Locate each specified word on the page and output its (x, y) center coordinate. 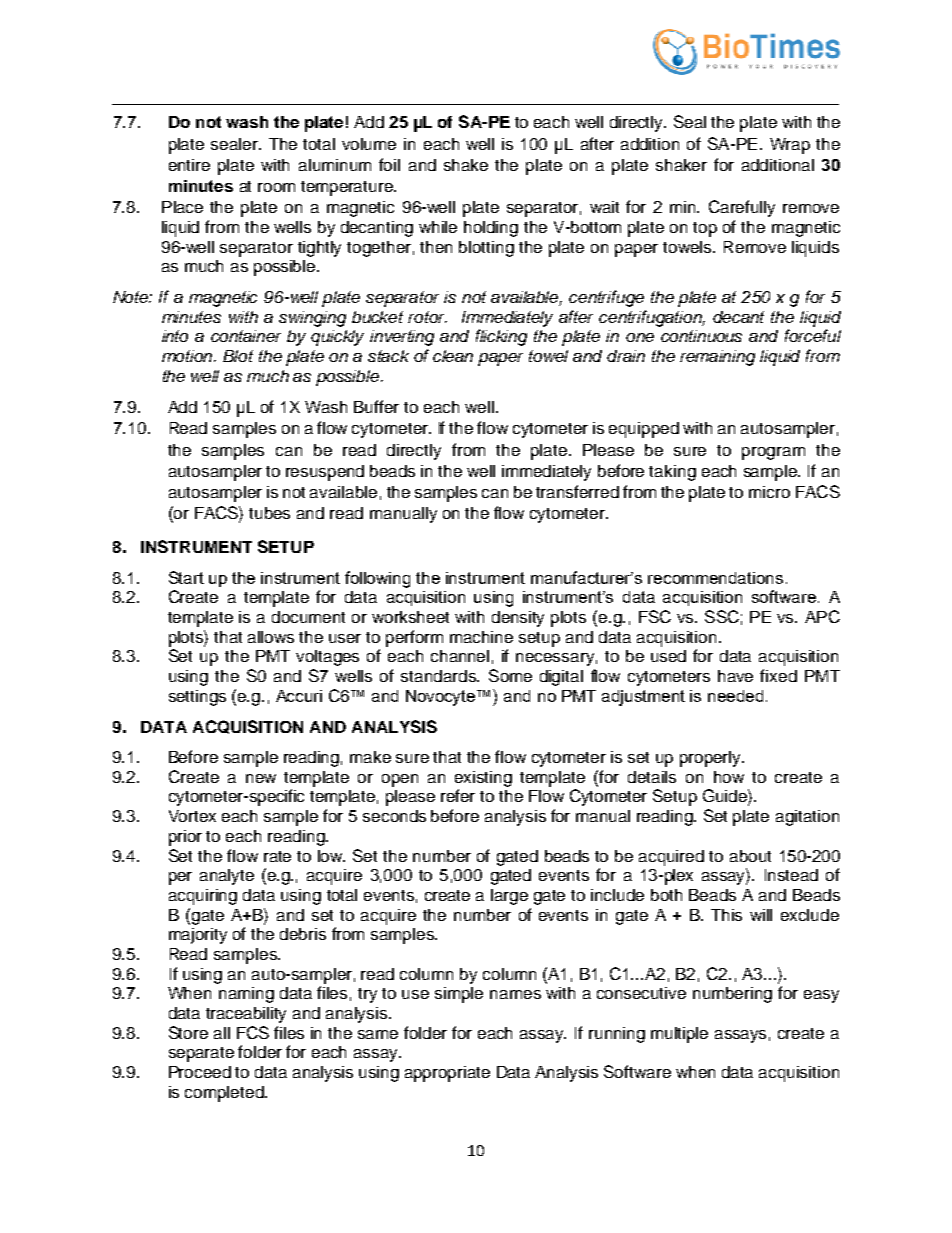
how (729, 777)
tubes (269, 513)
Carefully (742, 208)
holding (491, 229)
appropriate (447, 1074)
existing (483, 779)
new (261, 778)
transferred (577, 491)
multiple (679, 1035)
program (773, 453)
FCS (253, 1032)
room (276, 187)
